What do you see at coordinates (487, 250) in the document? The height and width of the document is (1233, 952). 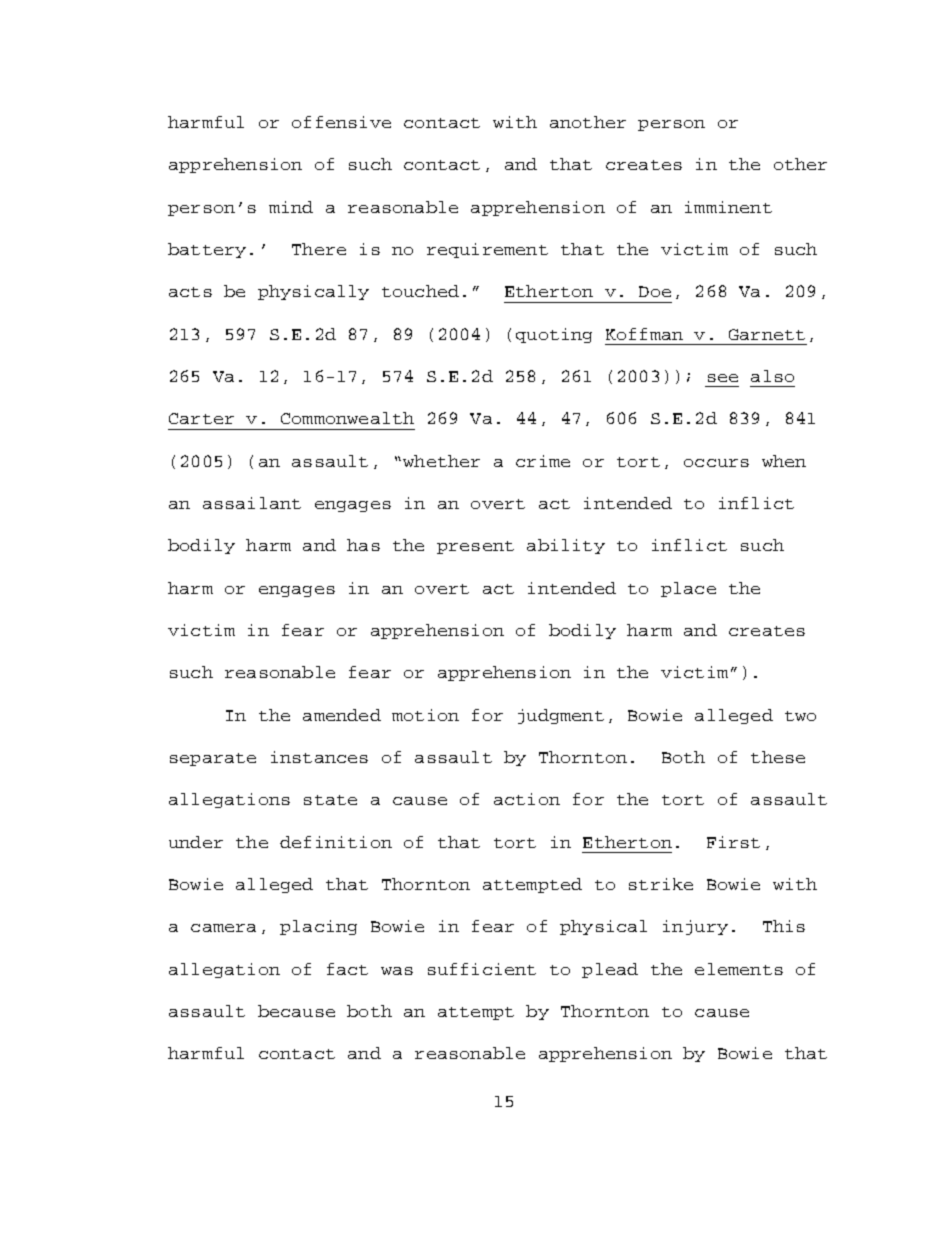 I see `requirement` at bounding box center [487, 250].
